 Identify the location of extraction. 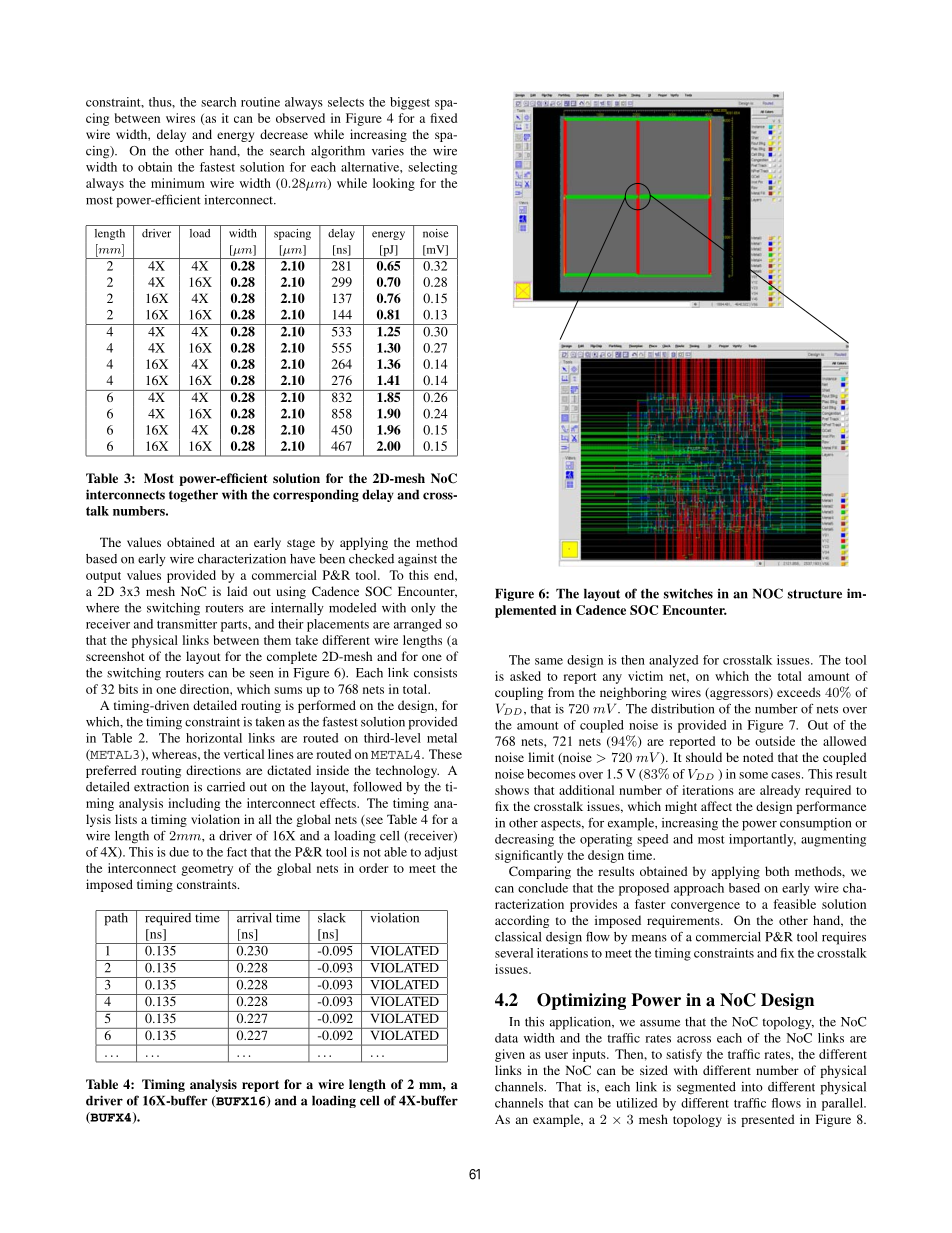
(161, 787).
